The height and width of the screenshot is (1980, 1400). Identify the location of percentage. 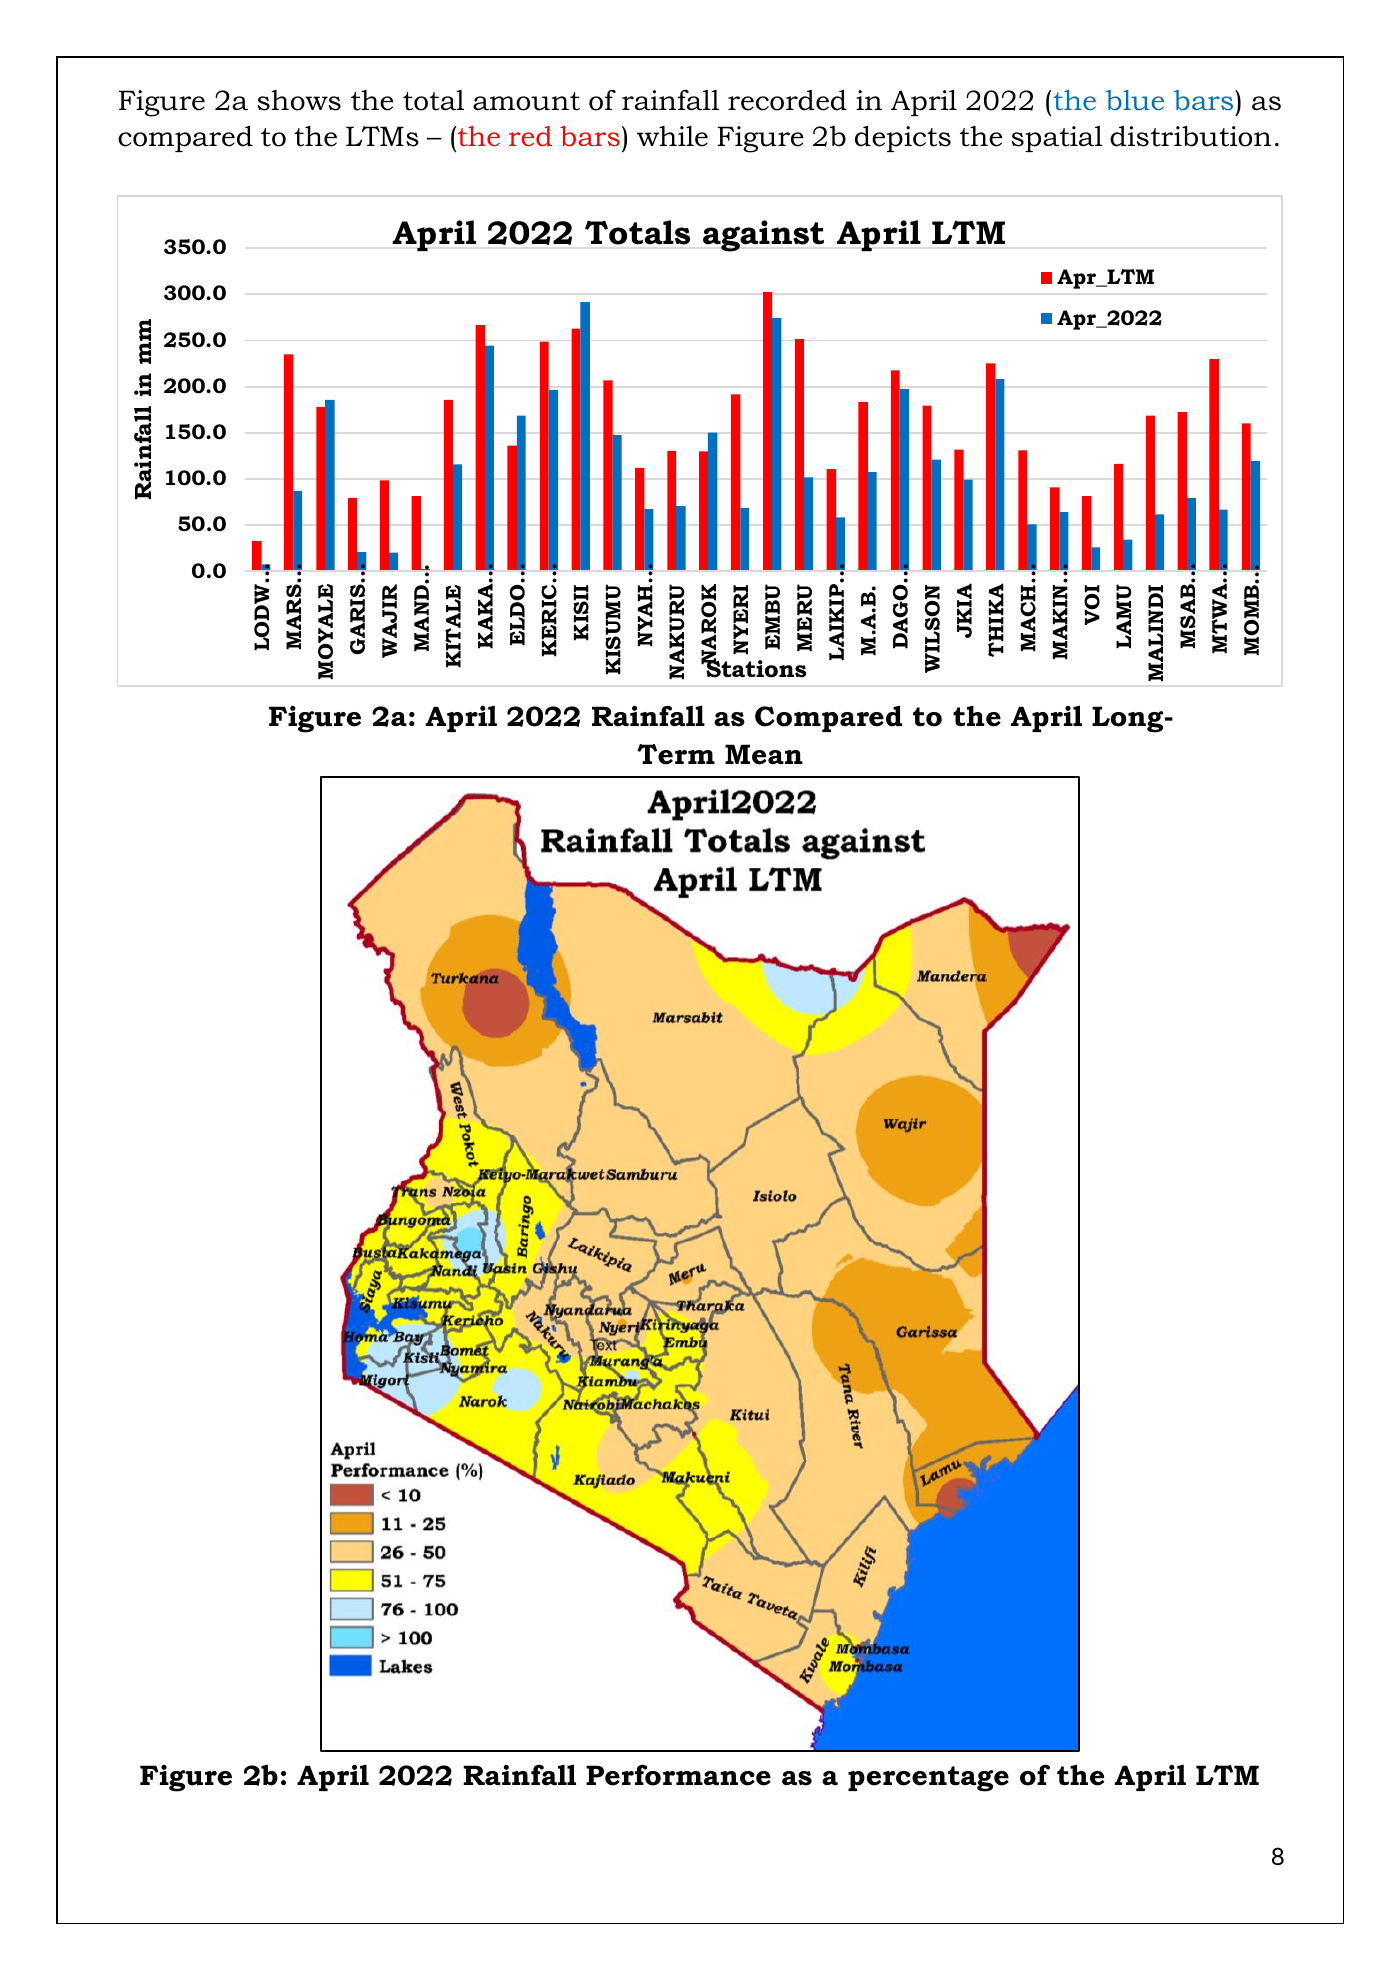
(928, 1779).
